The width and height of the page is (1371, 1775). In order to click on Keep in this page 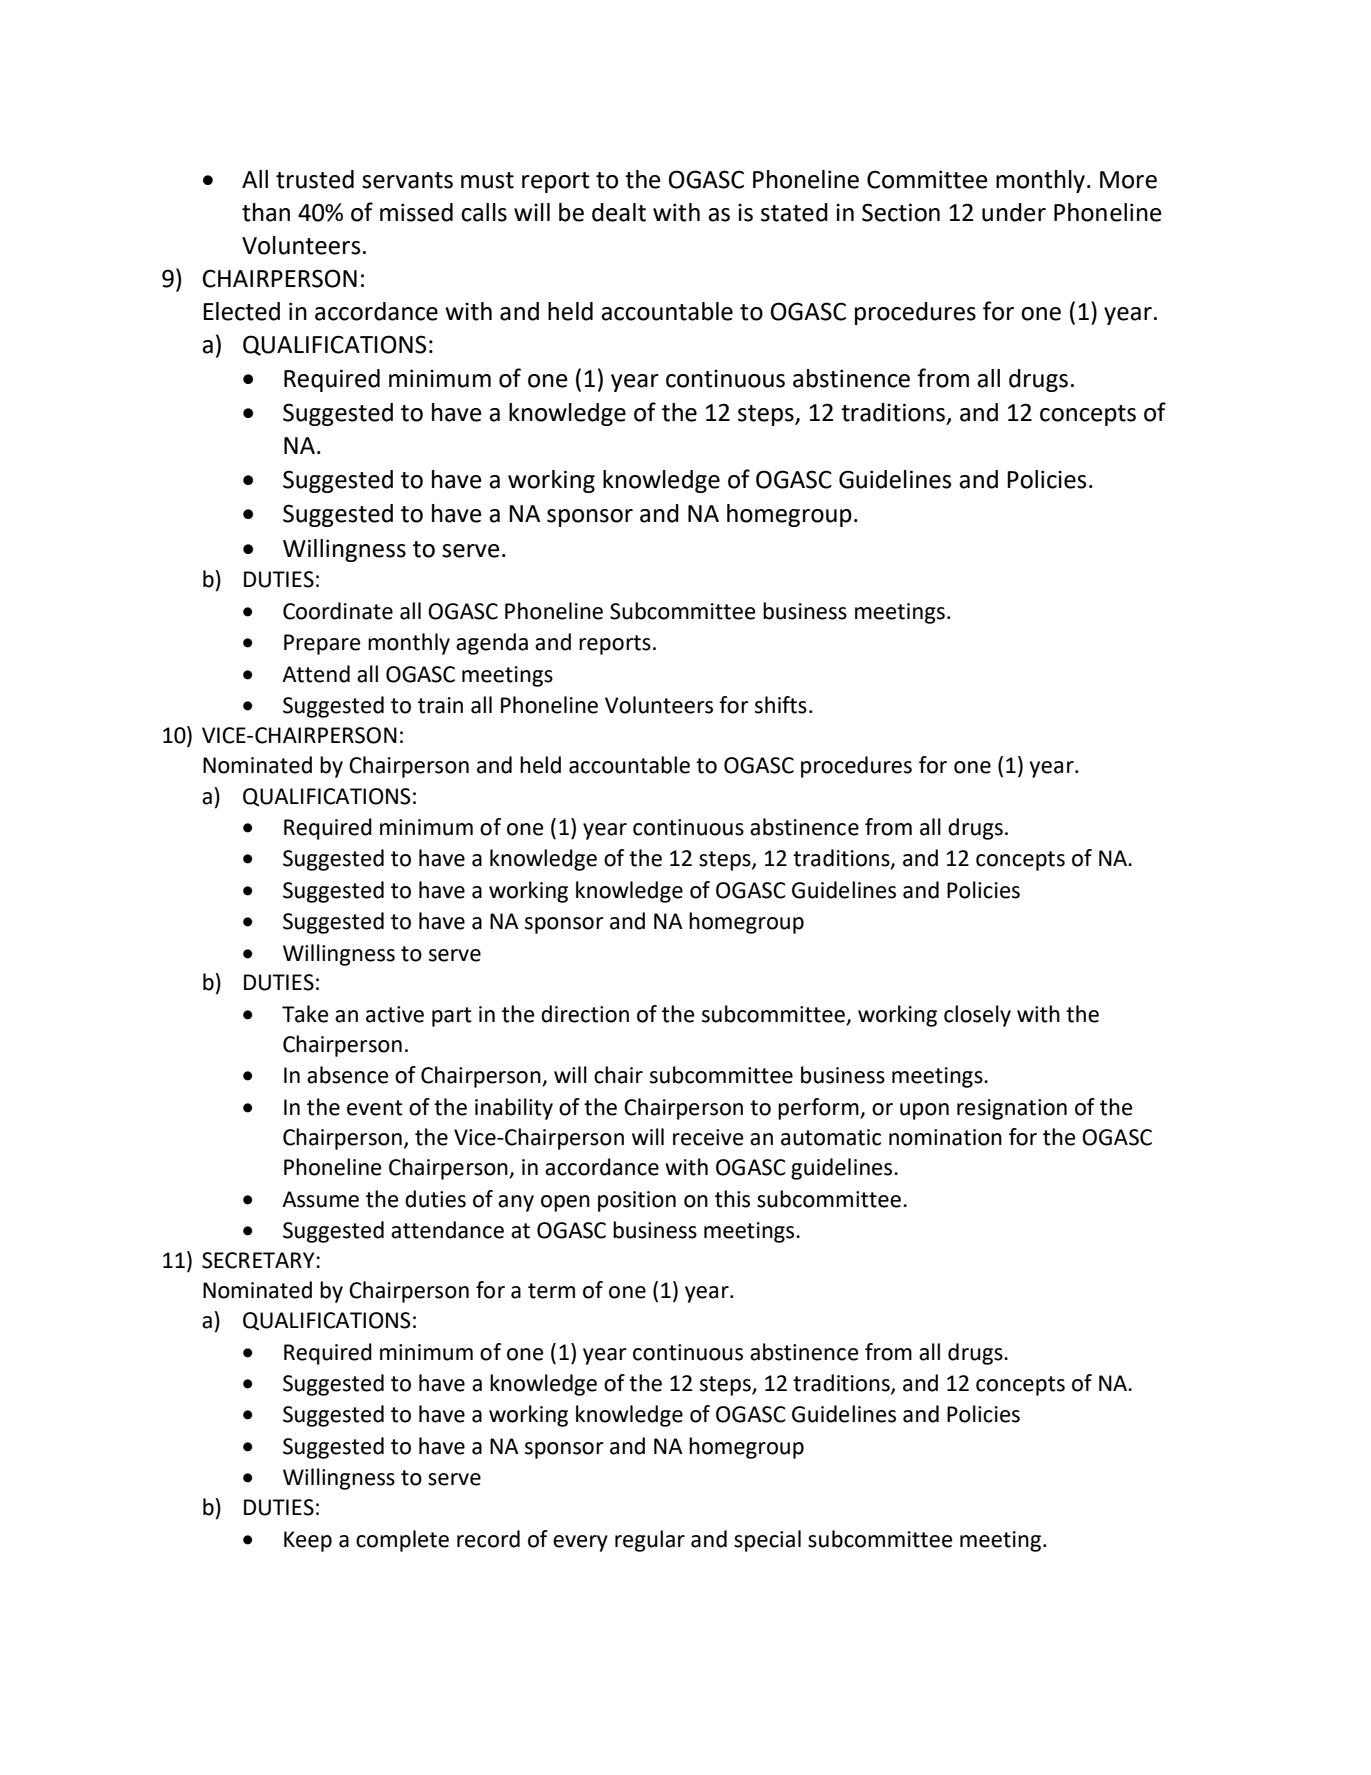, I will do `click(308, 1541)`.
